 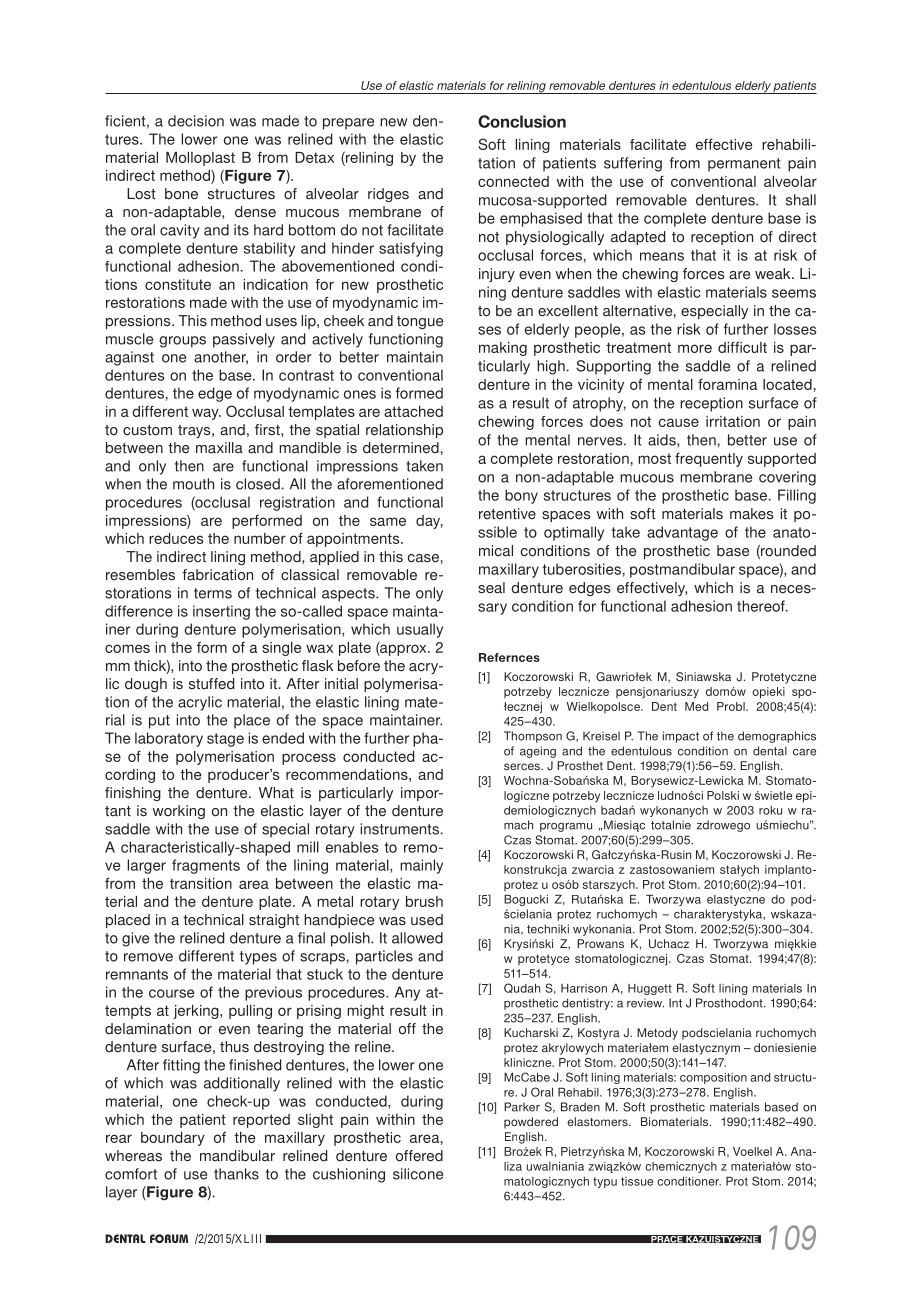 I want to click on tissue, so click(x=637, y=1181).
